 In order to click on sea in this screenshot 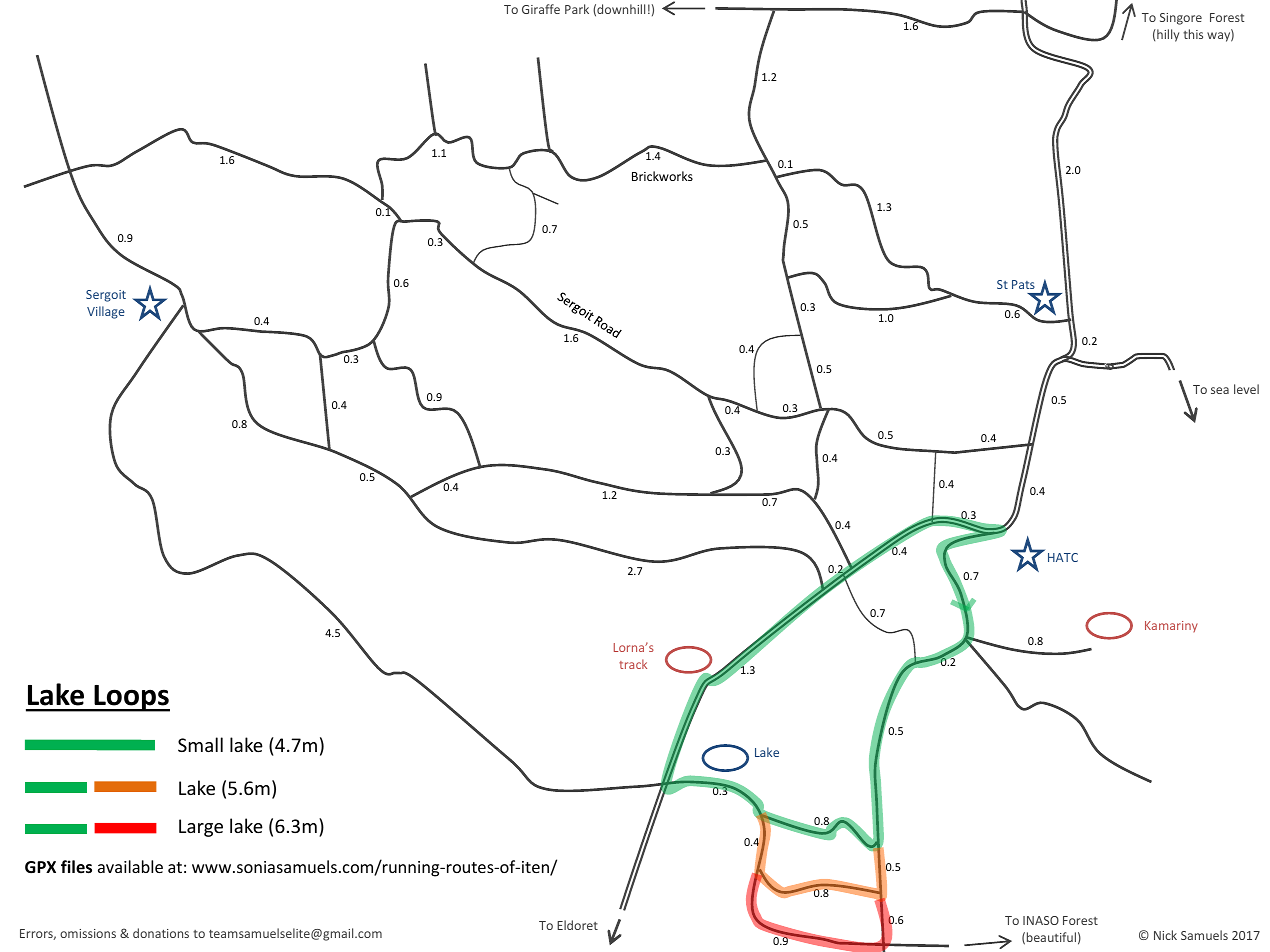, I will do `click(1220, 390)`.
